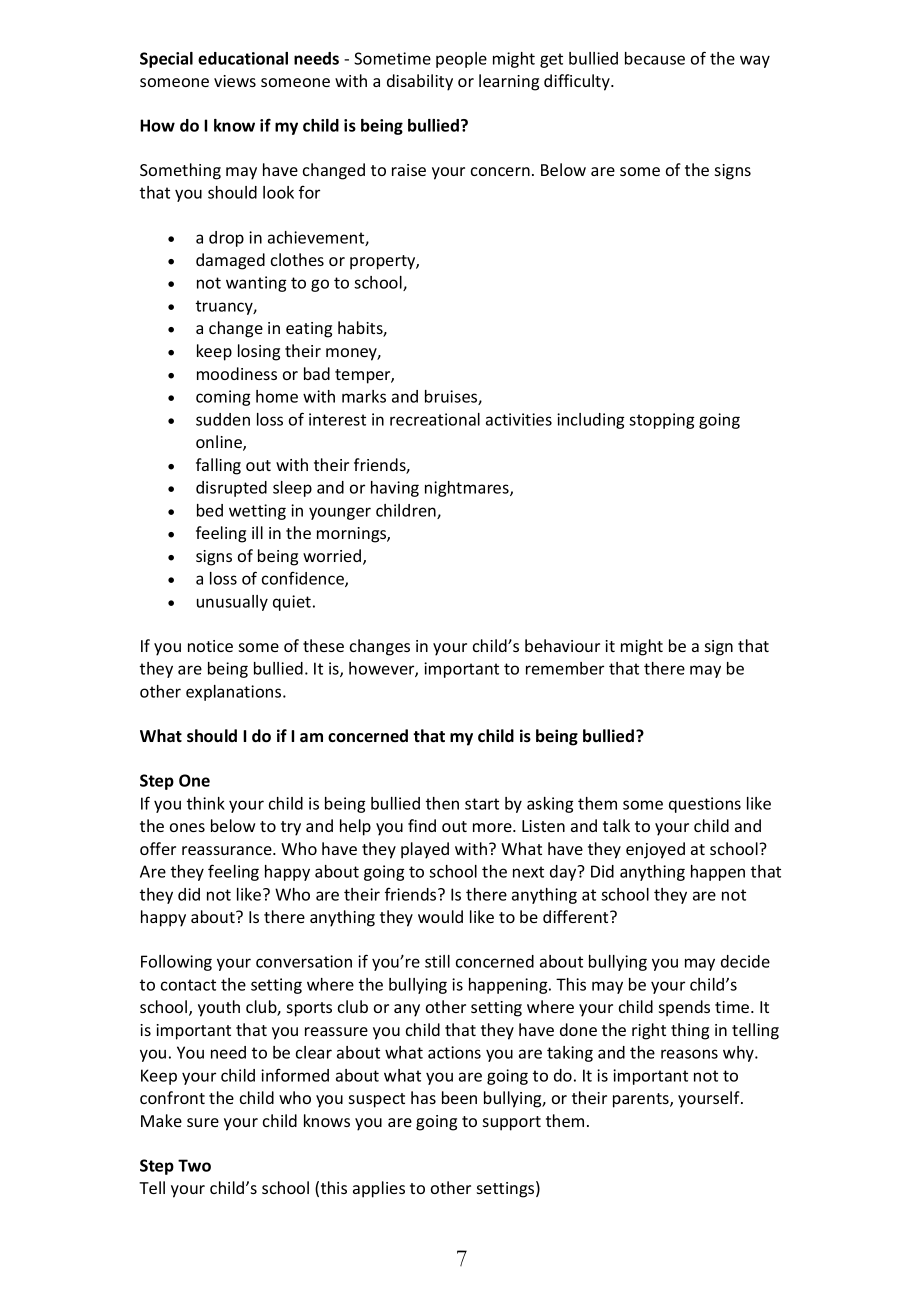 The image size is (924, 1308). Describe the element at coordinates (235, 81) in the screenshot. I see `views` at that location.
